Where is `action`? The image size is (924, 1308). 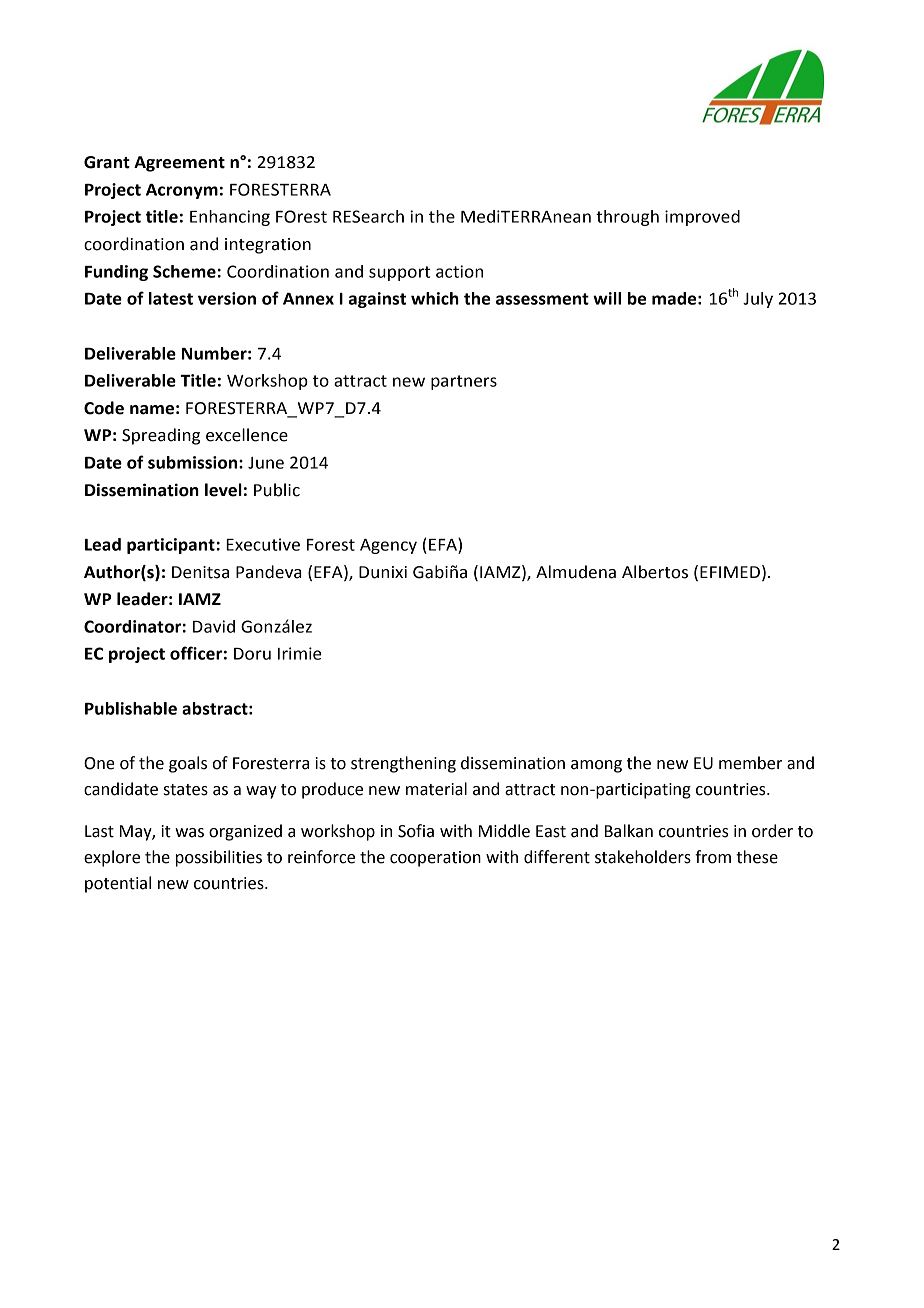
action is located at coordinates (459, 271).
